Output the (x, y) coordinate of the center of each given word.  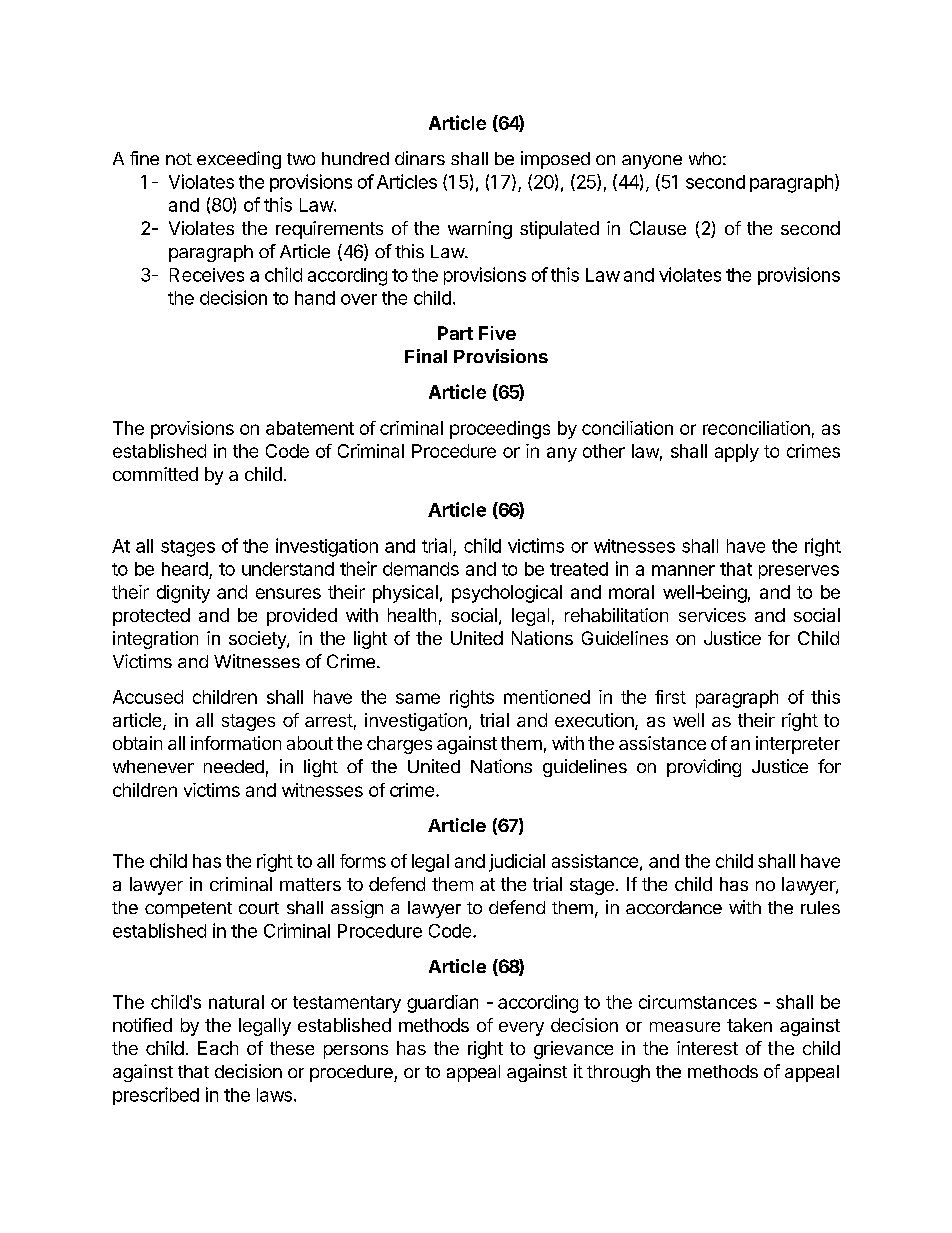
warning (480, 230)
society (258, 640)
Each (218, 1048)
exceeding (239, 160)
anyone (652, 162)
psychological (507, 594)
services (712, 615)
